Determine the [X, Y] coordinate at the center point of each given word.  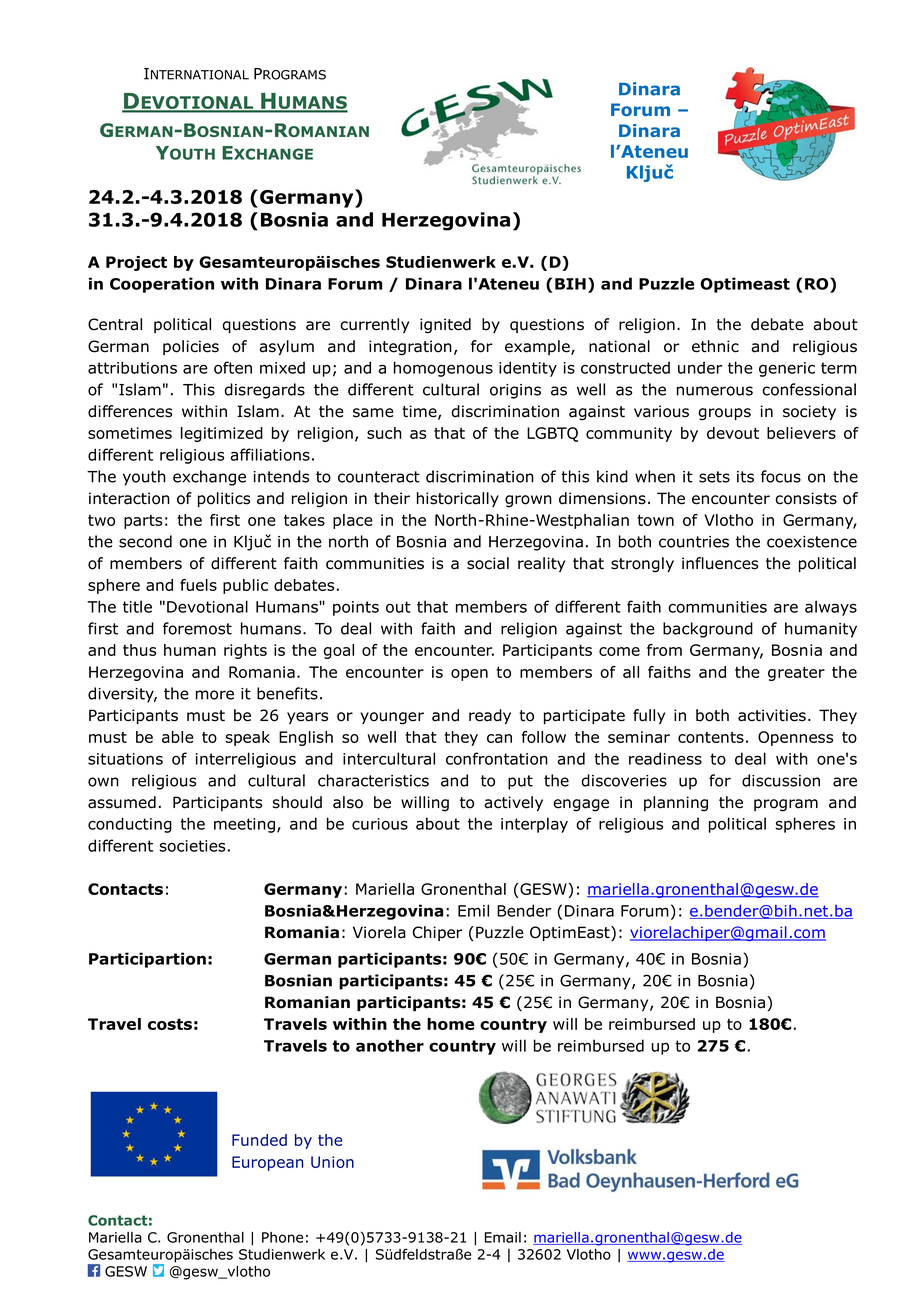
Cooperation [162, 285]
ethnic [715, 346]
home [450, 1024]
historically [458, 499]
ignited [445, 326]
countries [694, 542]
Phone [282, 1237]
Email [503, 1237]
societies [192, 846]
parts [143, 522]
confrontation [497, 758]
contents [711, 737]
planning [676, 804]
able [178, 737]
